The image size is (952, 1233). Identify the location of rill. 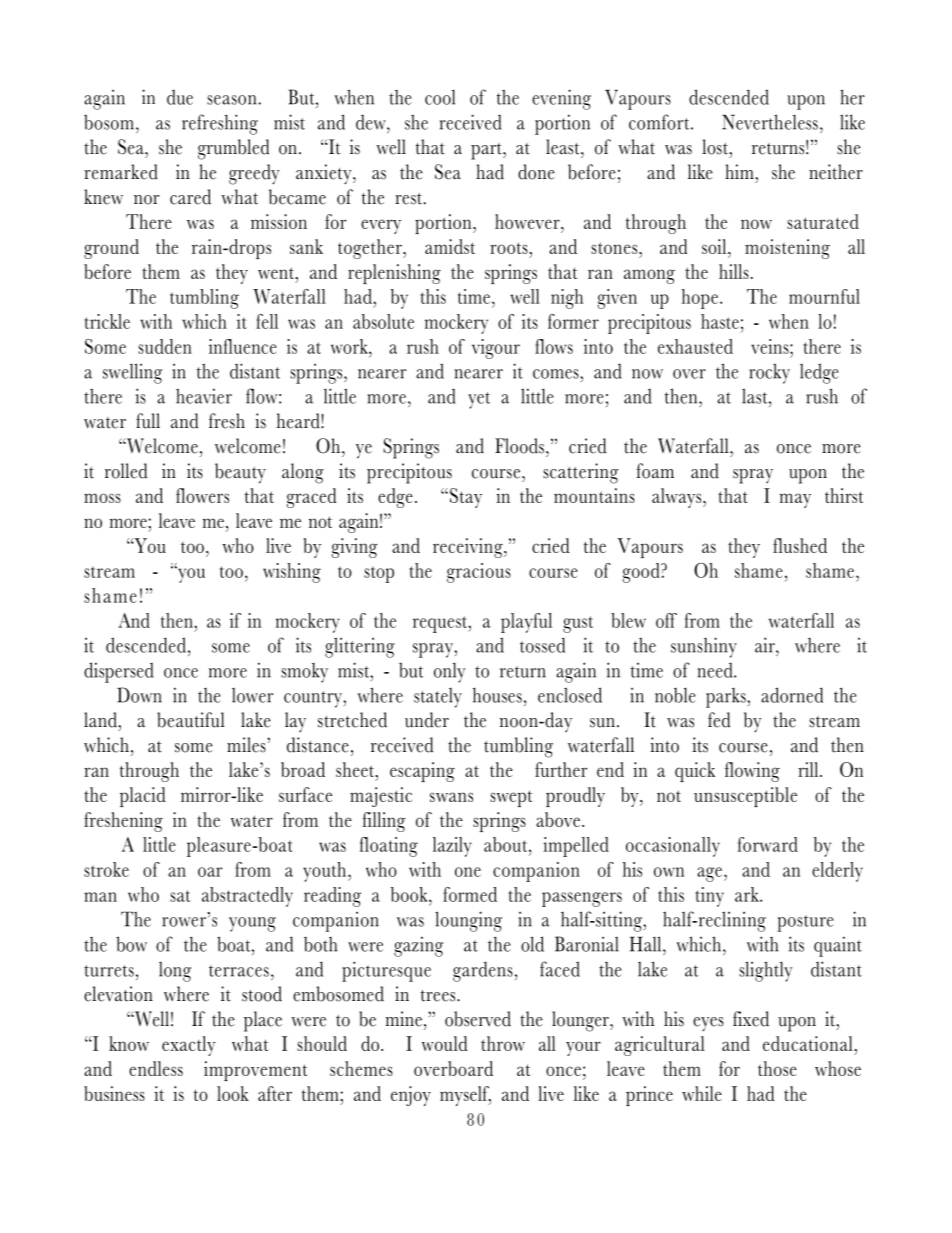
(809, 769).
